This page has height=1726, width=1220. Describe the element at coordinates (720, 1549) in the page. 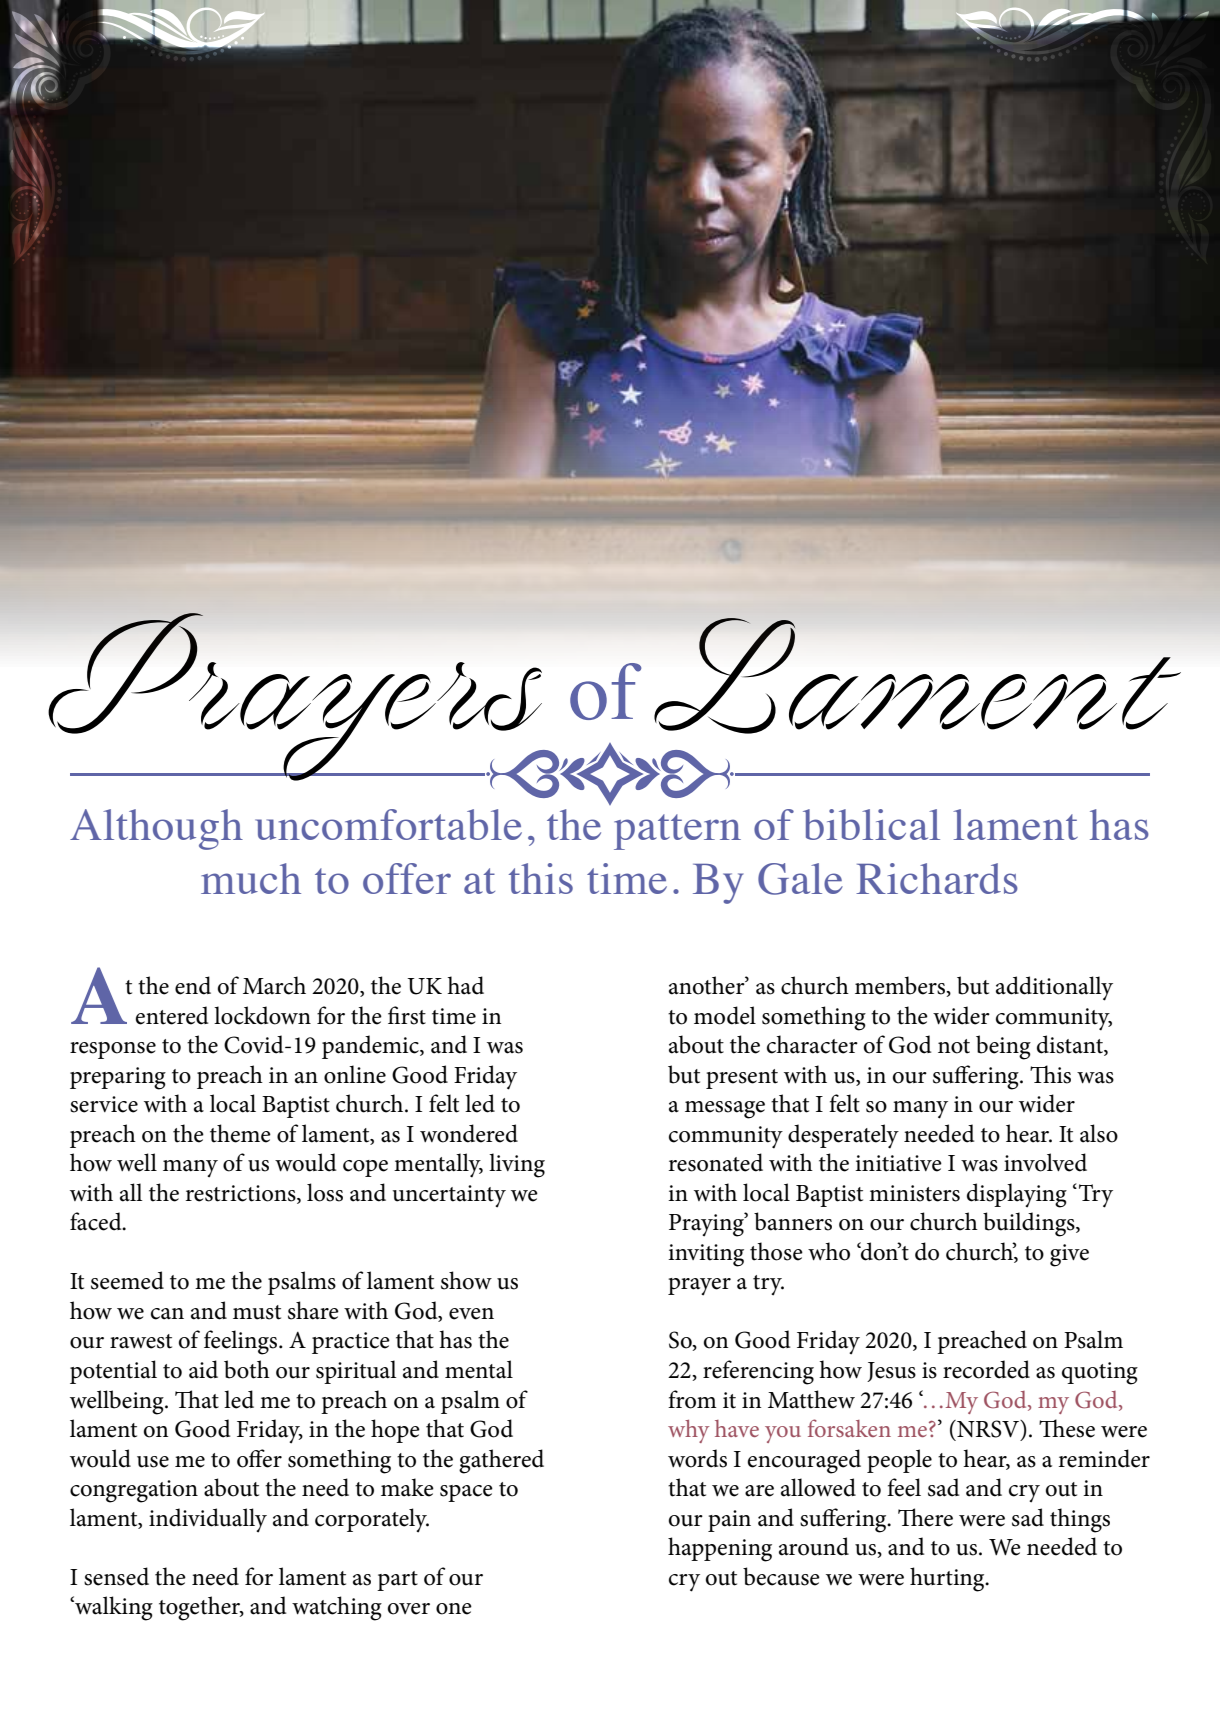

I see `happening` at that location.
